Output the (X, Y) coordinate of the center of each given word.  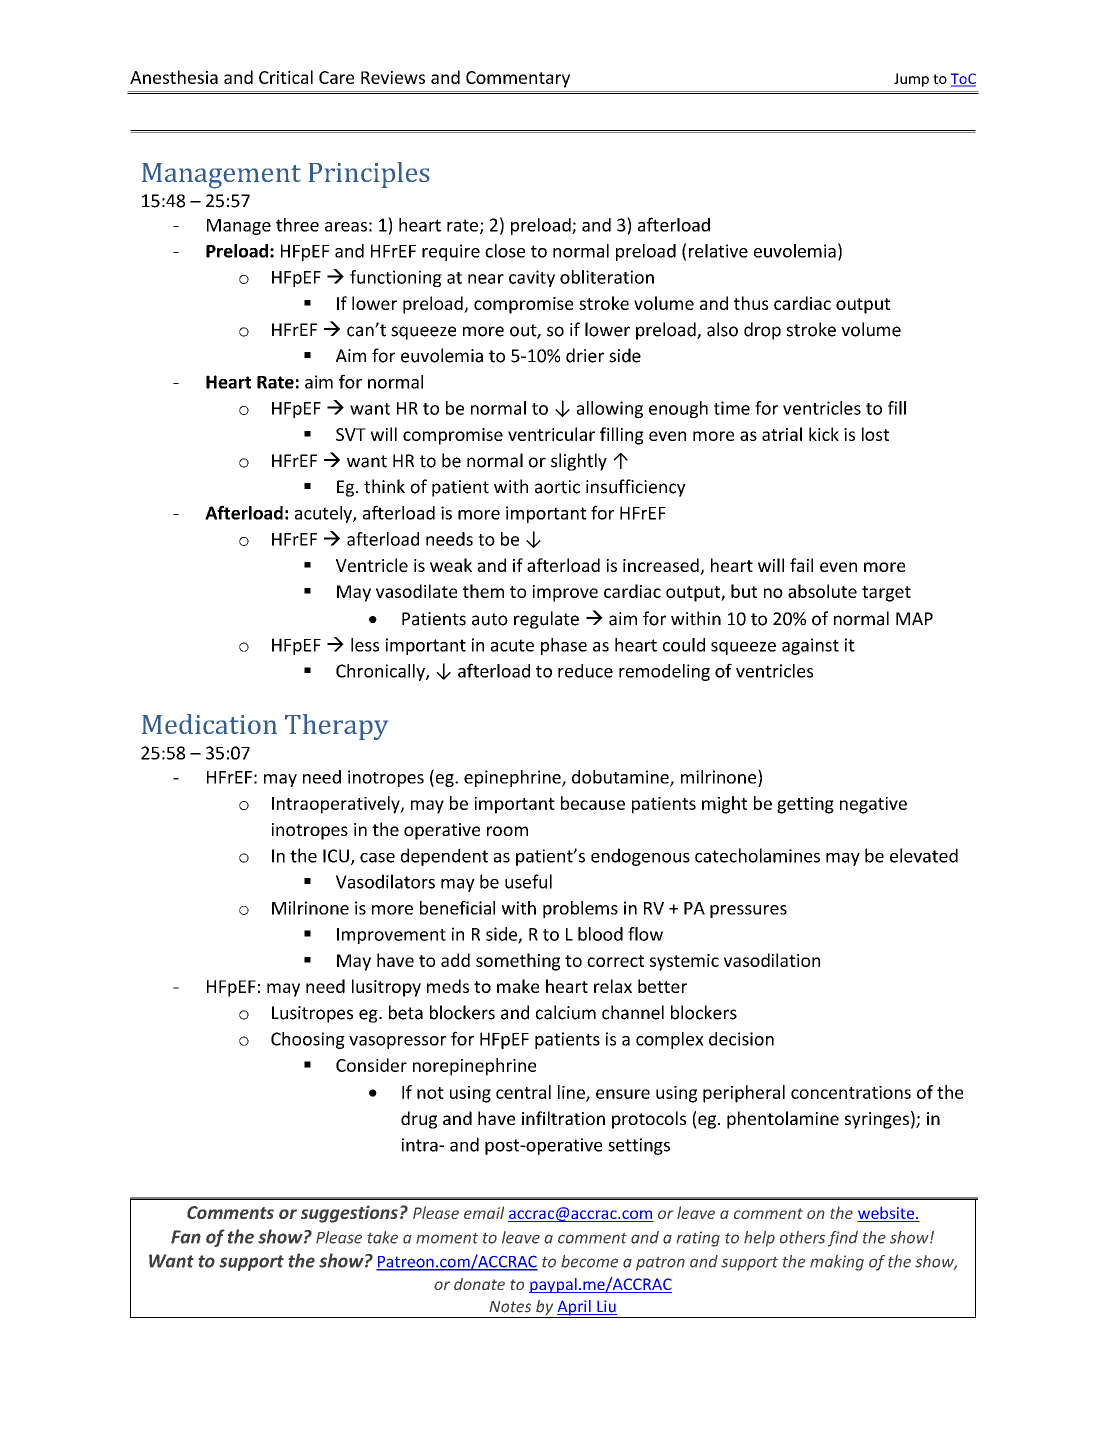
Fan (186, 1237)
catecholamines (757, 855)
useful (528, 881)
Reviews (393, 77)
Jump (911, 80)
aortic (557, 487)
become (589, 1261)
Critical (286, 77)
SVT (351, 434)
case (377, 858)
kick (824, 434)
